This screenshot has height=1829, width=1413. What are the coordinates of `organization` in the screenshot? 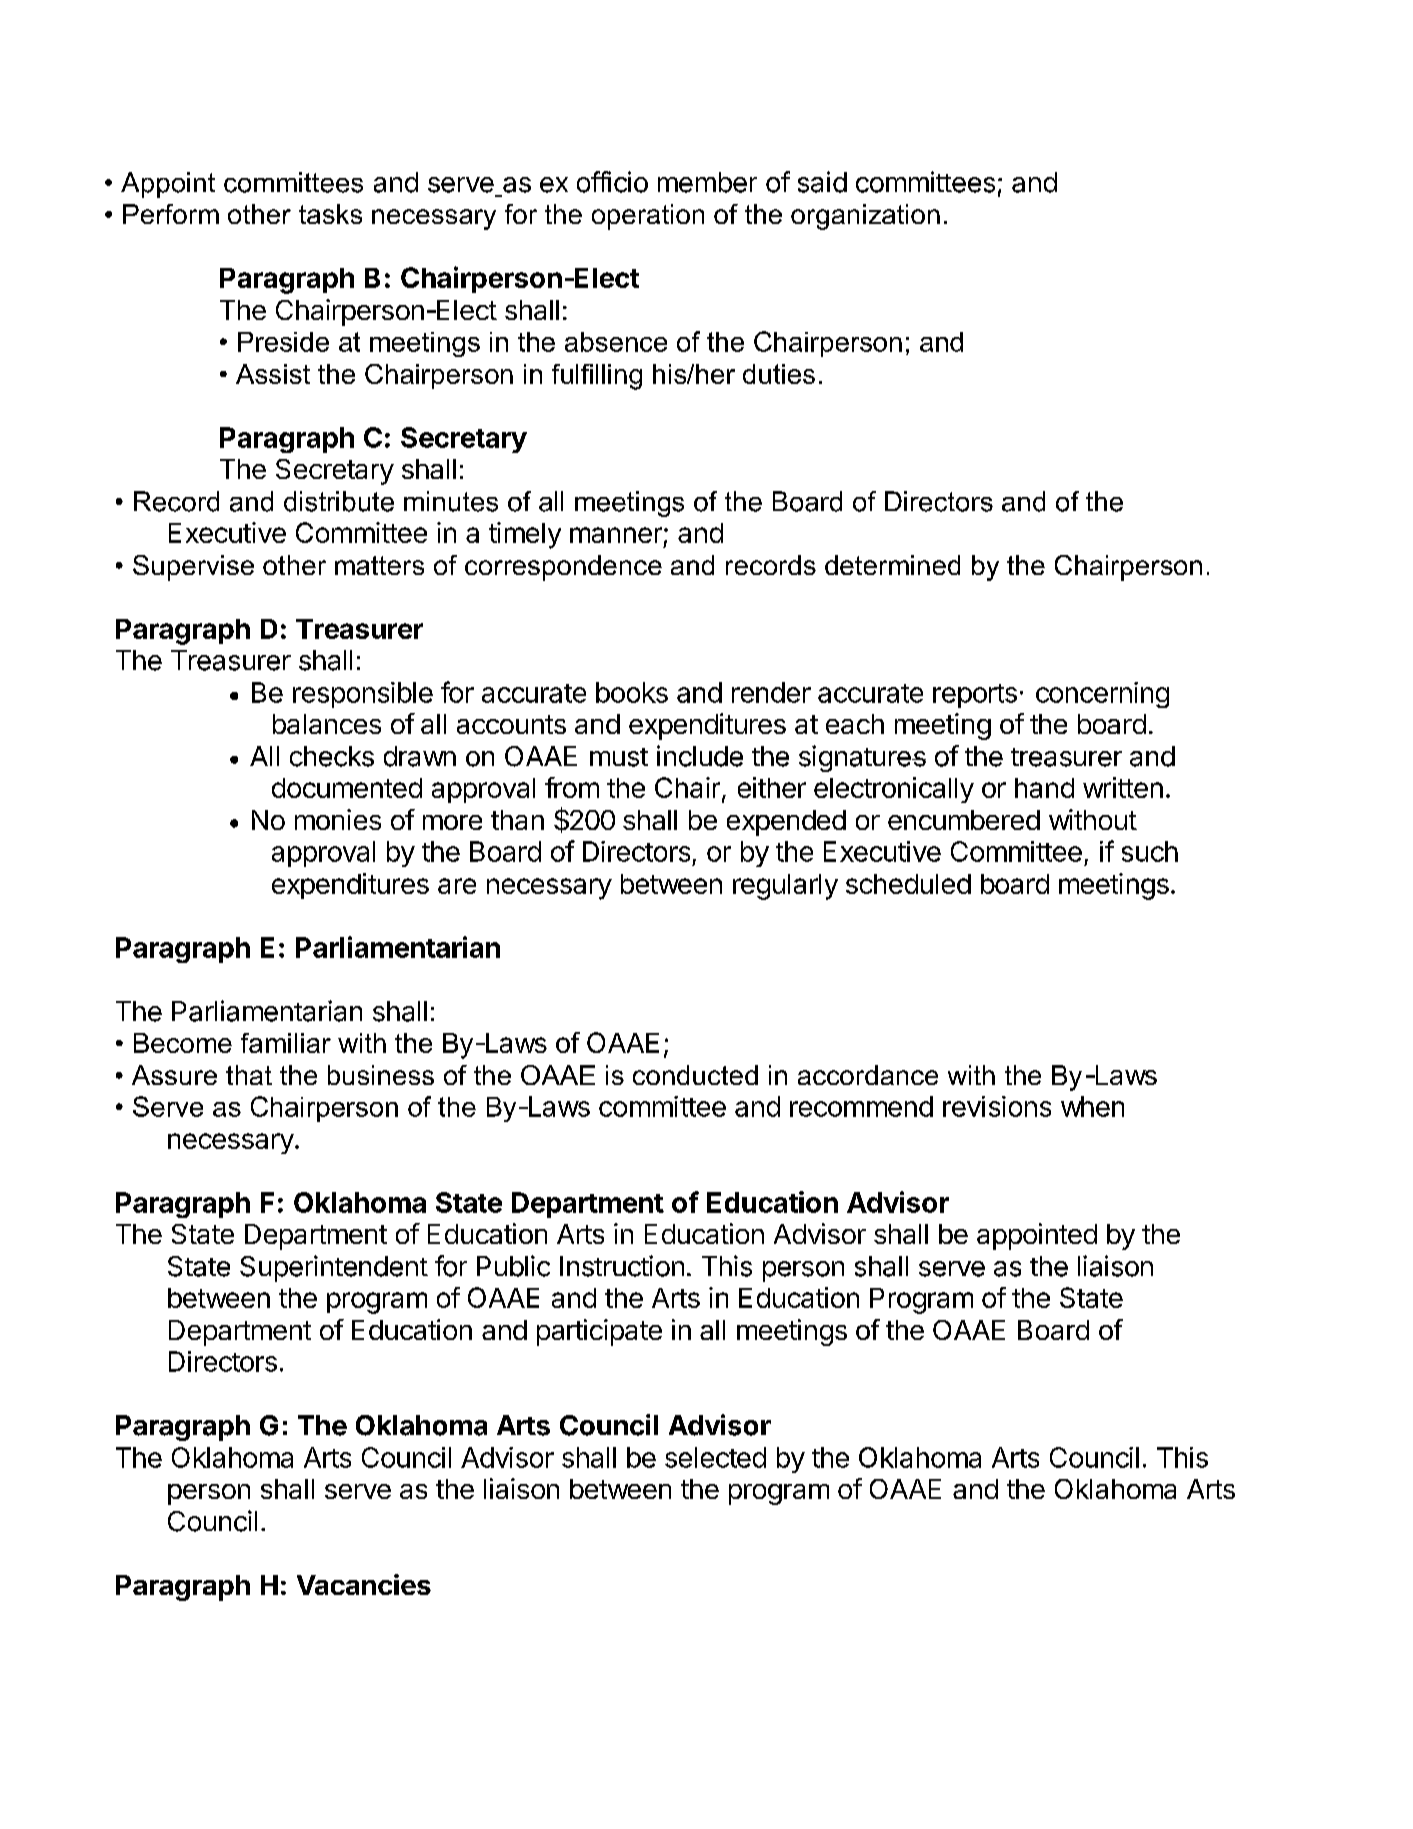 It's located at (865, 217).
